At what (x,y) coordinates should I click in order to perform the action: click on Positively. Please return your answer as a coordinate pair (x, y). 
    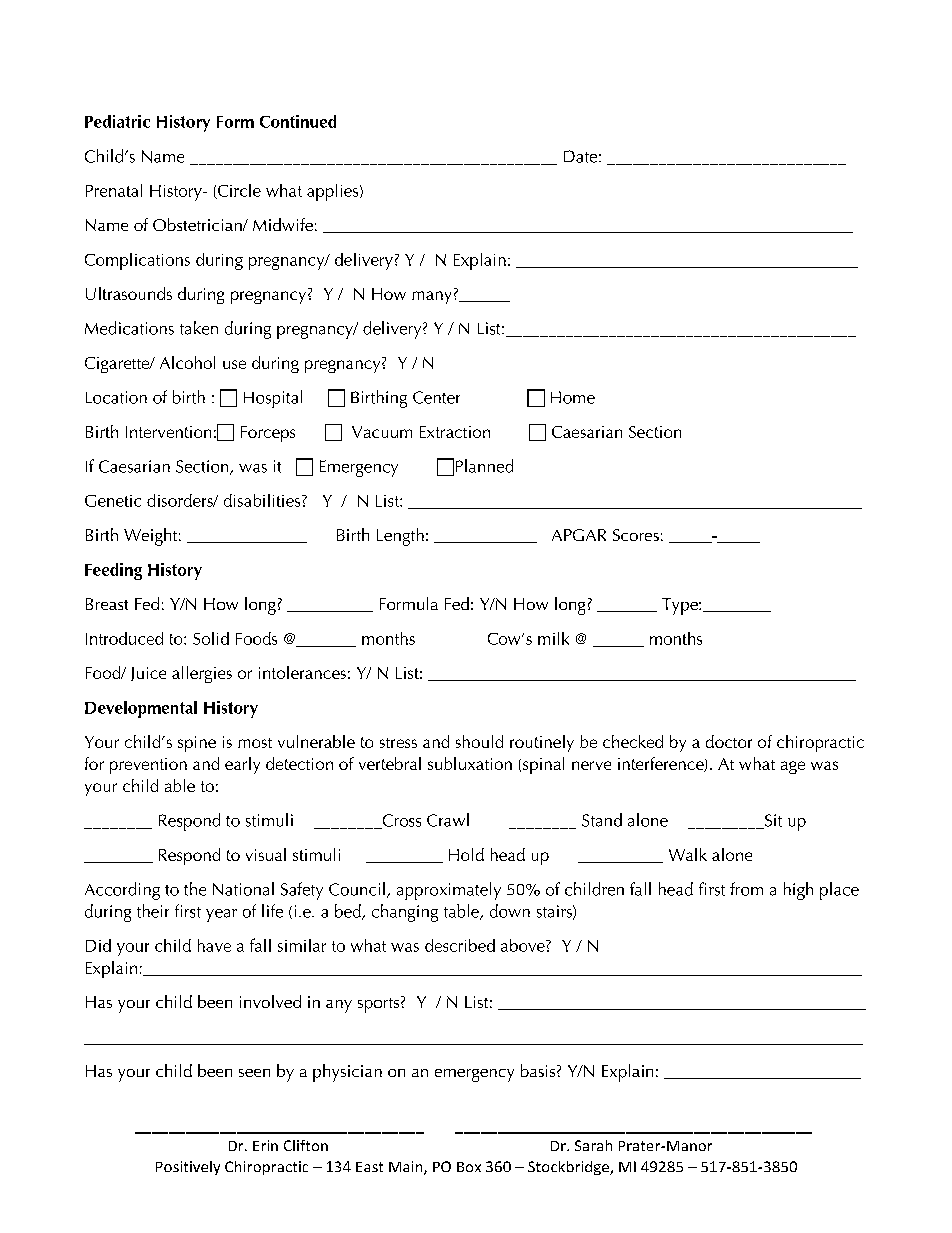
    Looking at the image, I should click on (188, 1168).
